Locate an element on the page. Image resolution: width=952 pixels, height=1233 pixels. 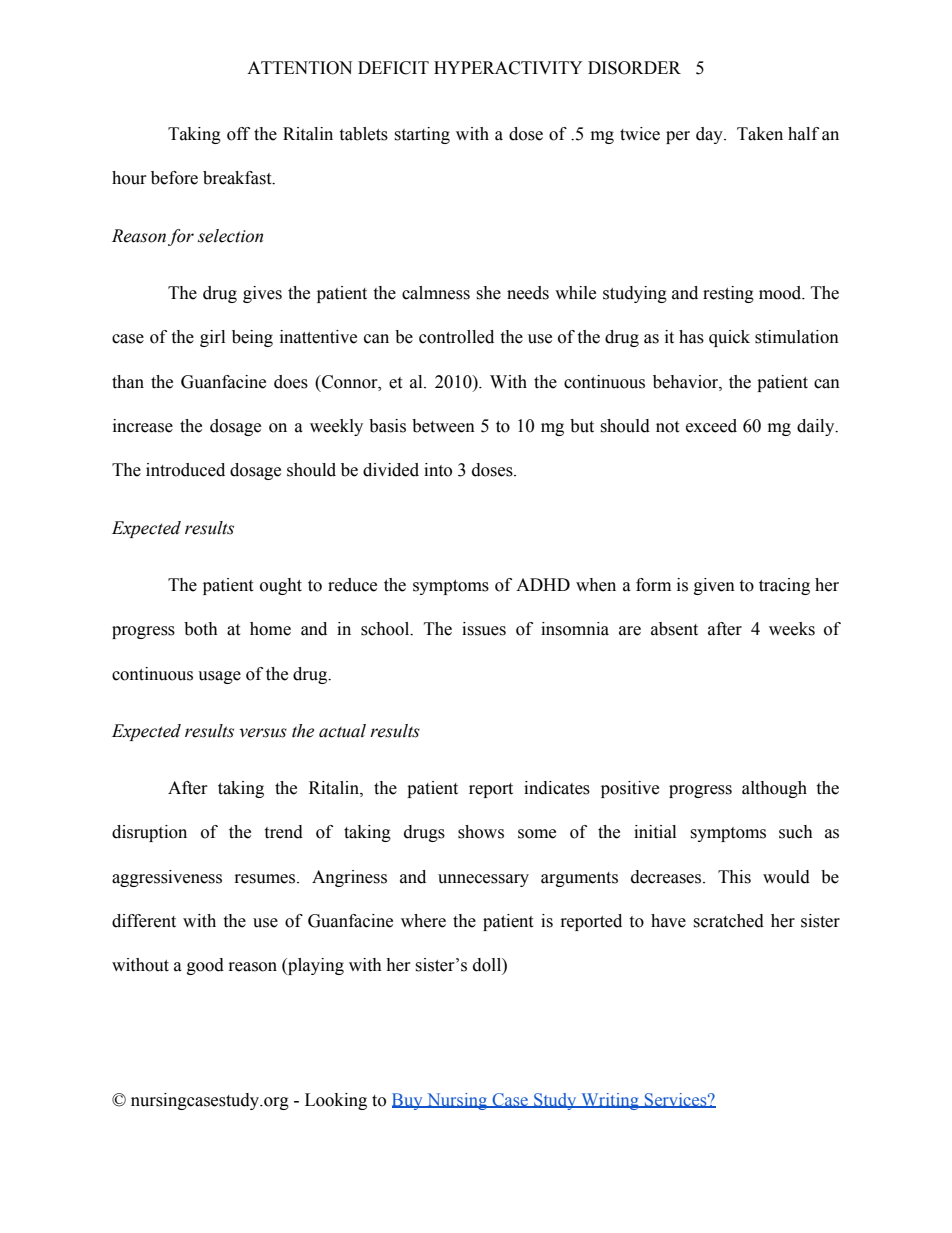
indicates is located at coordinates (557, 788).
